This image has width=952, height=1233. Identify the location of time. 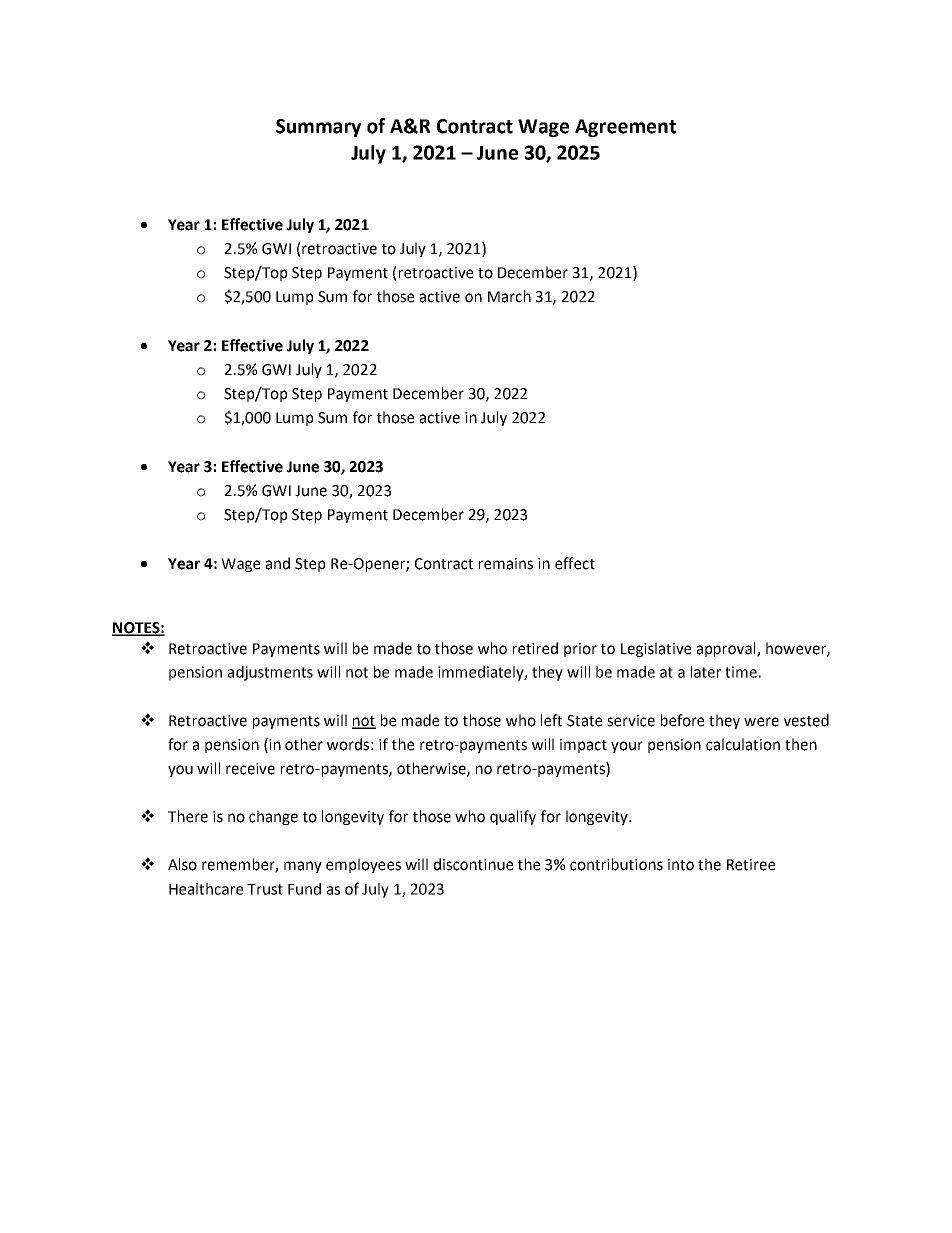
(741, 672).
